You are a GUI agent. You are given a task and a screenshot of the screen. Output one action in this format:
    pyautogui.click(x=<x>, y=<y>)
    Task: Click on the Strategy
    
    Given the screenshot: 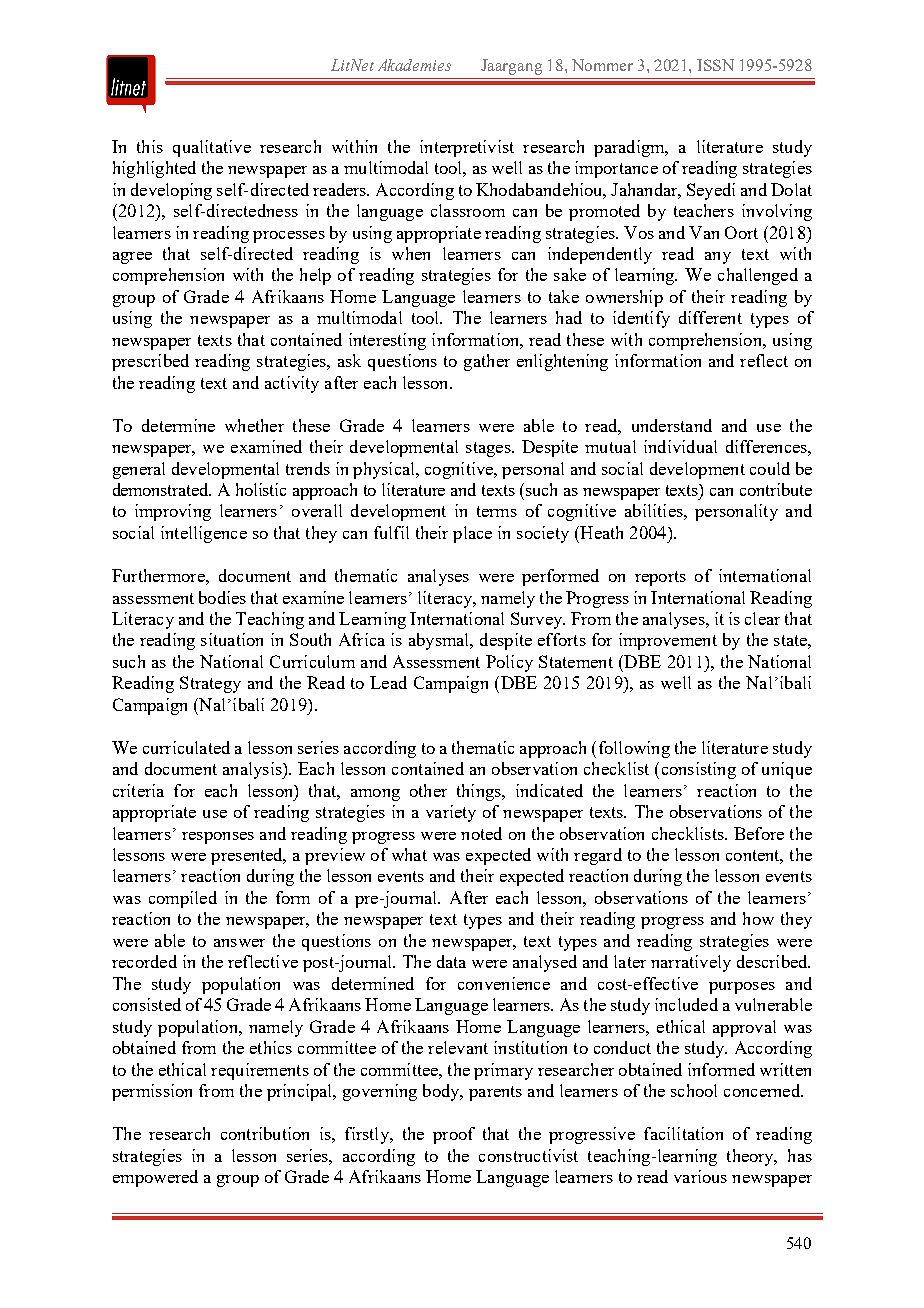 What is the action you would take?
    pyautogui.click(x=210, y=684)
